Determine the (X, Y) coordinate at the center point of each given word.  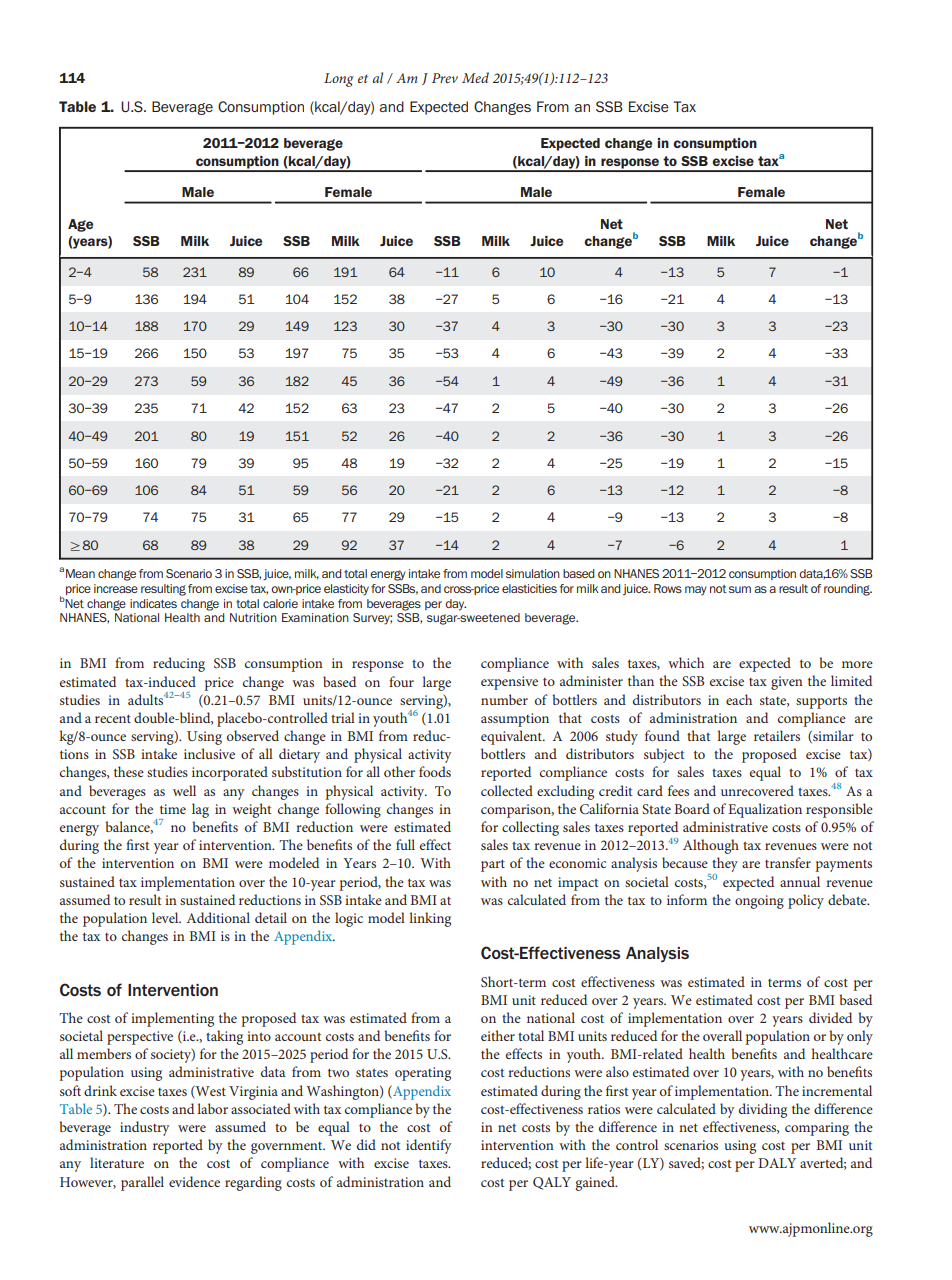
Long (339, 80)
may (696, 591)
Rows (668, 588)
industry (145, 1128)
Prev (445, 78)
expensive (509, 683)
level (166, 917)
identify (429, 1146)
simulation (533, 573)
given (787, 683)
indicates (153, 603)
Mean (80, 573)
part (493, 865)
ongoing (759, 902)
